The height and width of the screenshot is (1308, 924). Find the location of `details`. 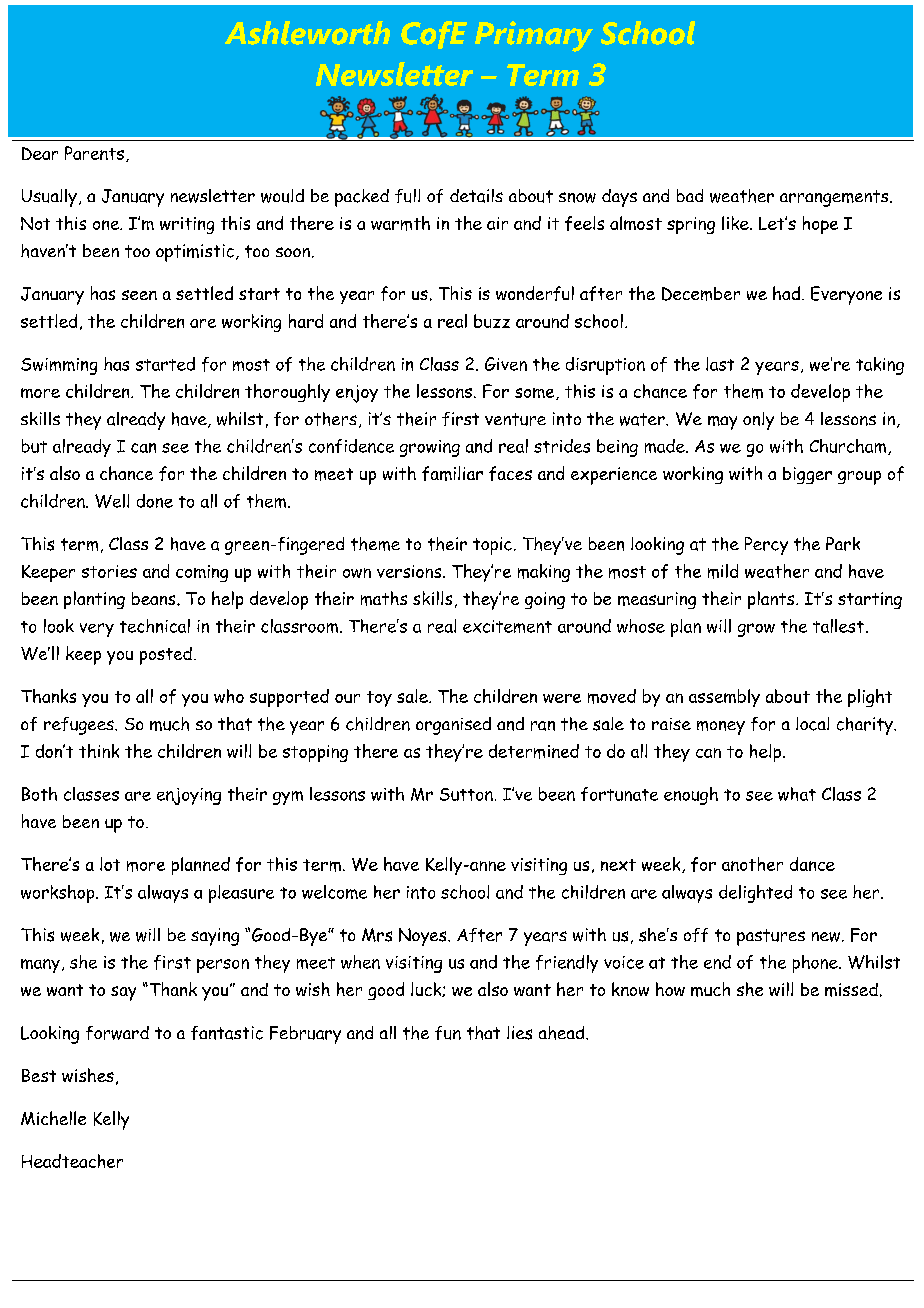

details is located at coordinates (476, 196).
